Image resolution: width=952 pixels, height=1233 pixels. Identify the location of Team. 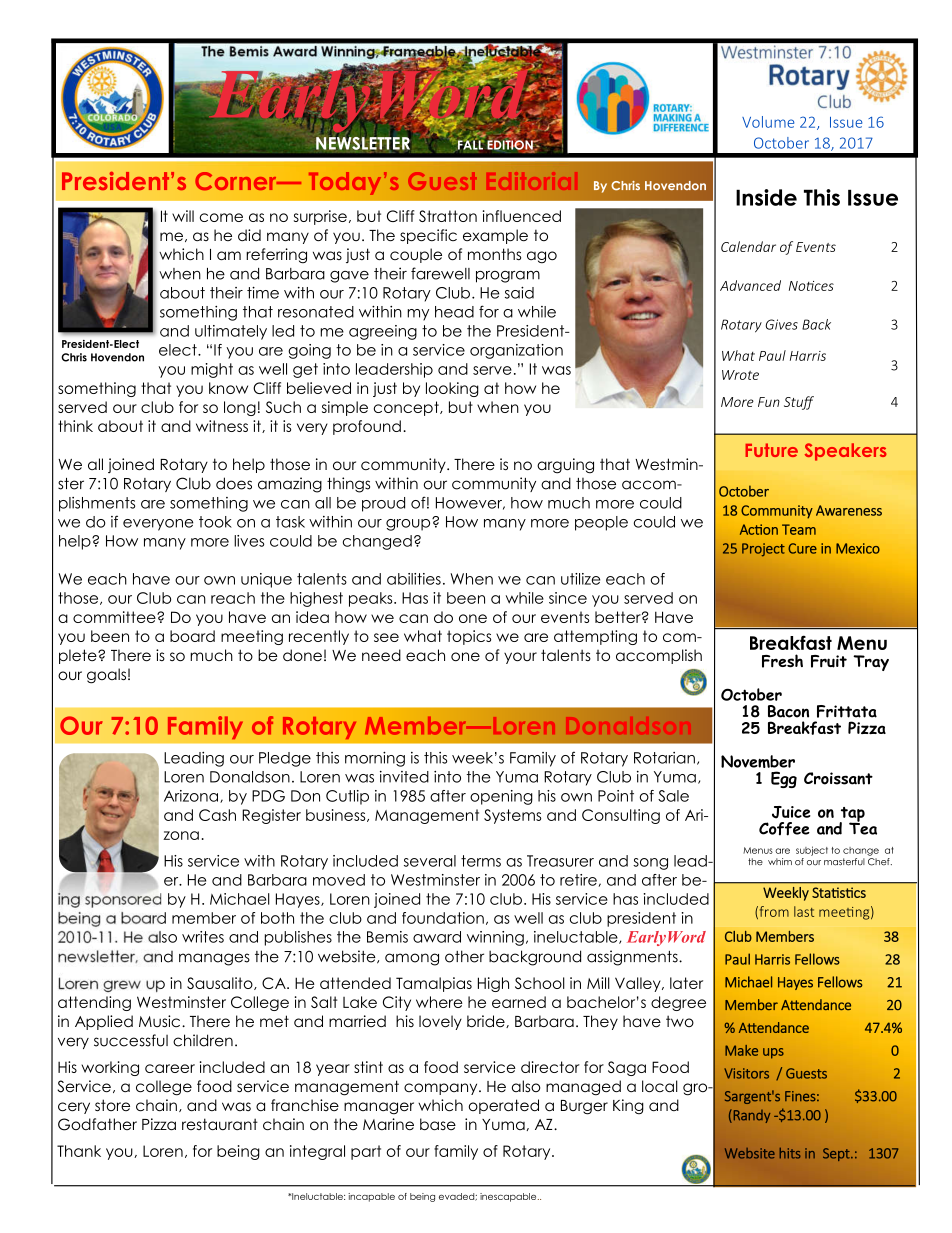
(799, 529).
